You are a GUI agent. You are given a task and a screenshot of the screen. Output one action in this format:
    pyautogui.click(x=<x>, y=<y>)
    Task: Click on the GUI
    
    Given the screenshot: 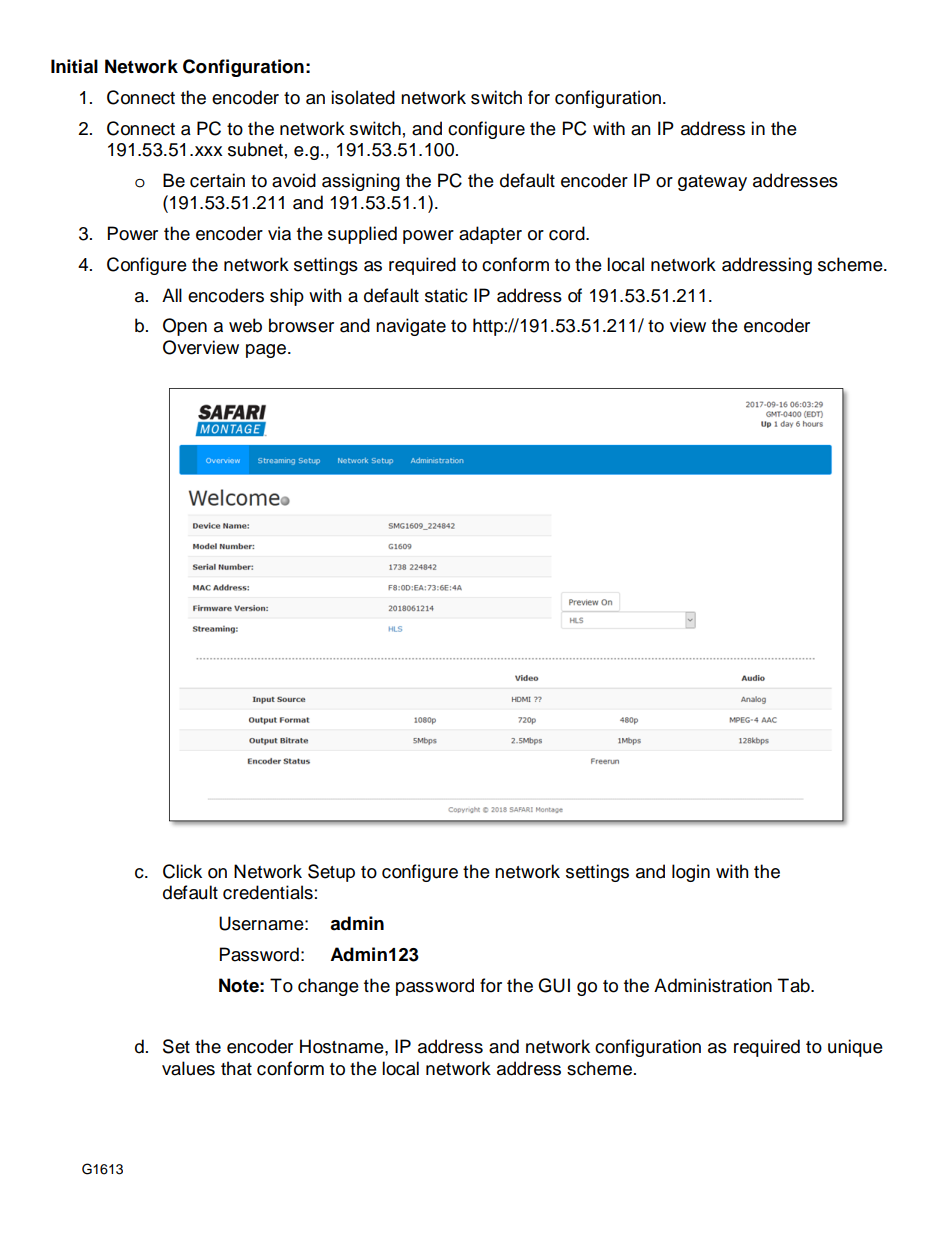 What is the action you would take?
    pyautogui.click(x=554, y=985)
